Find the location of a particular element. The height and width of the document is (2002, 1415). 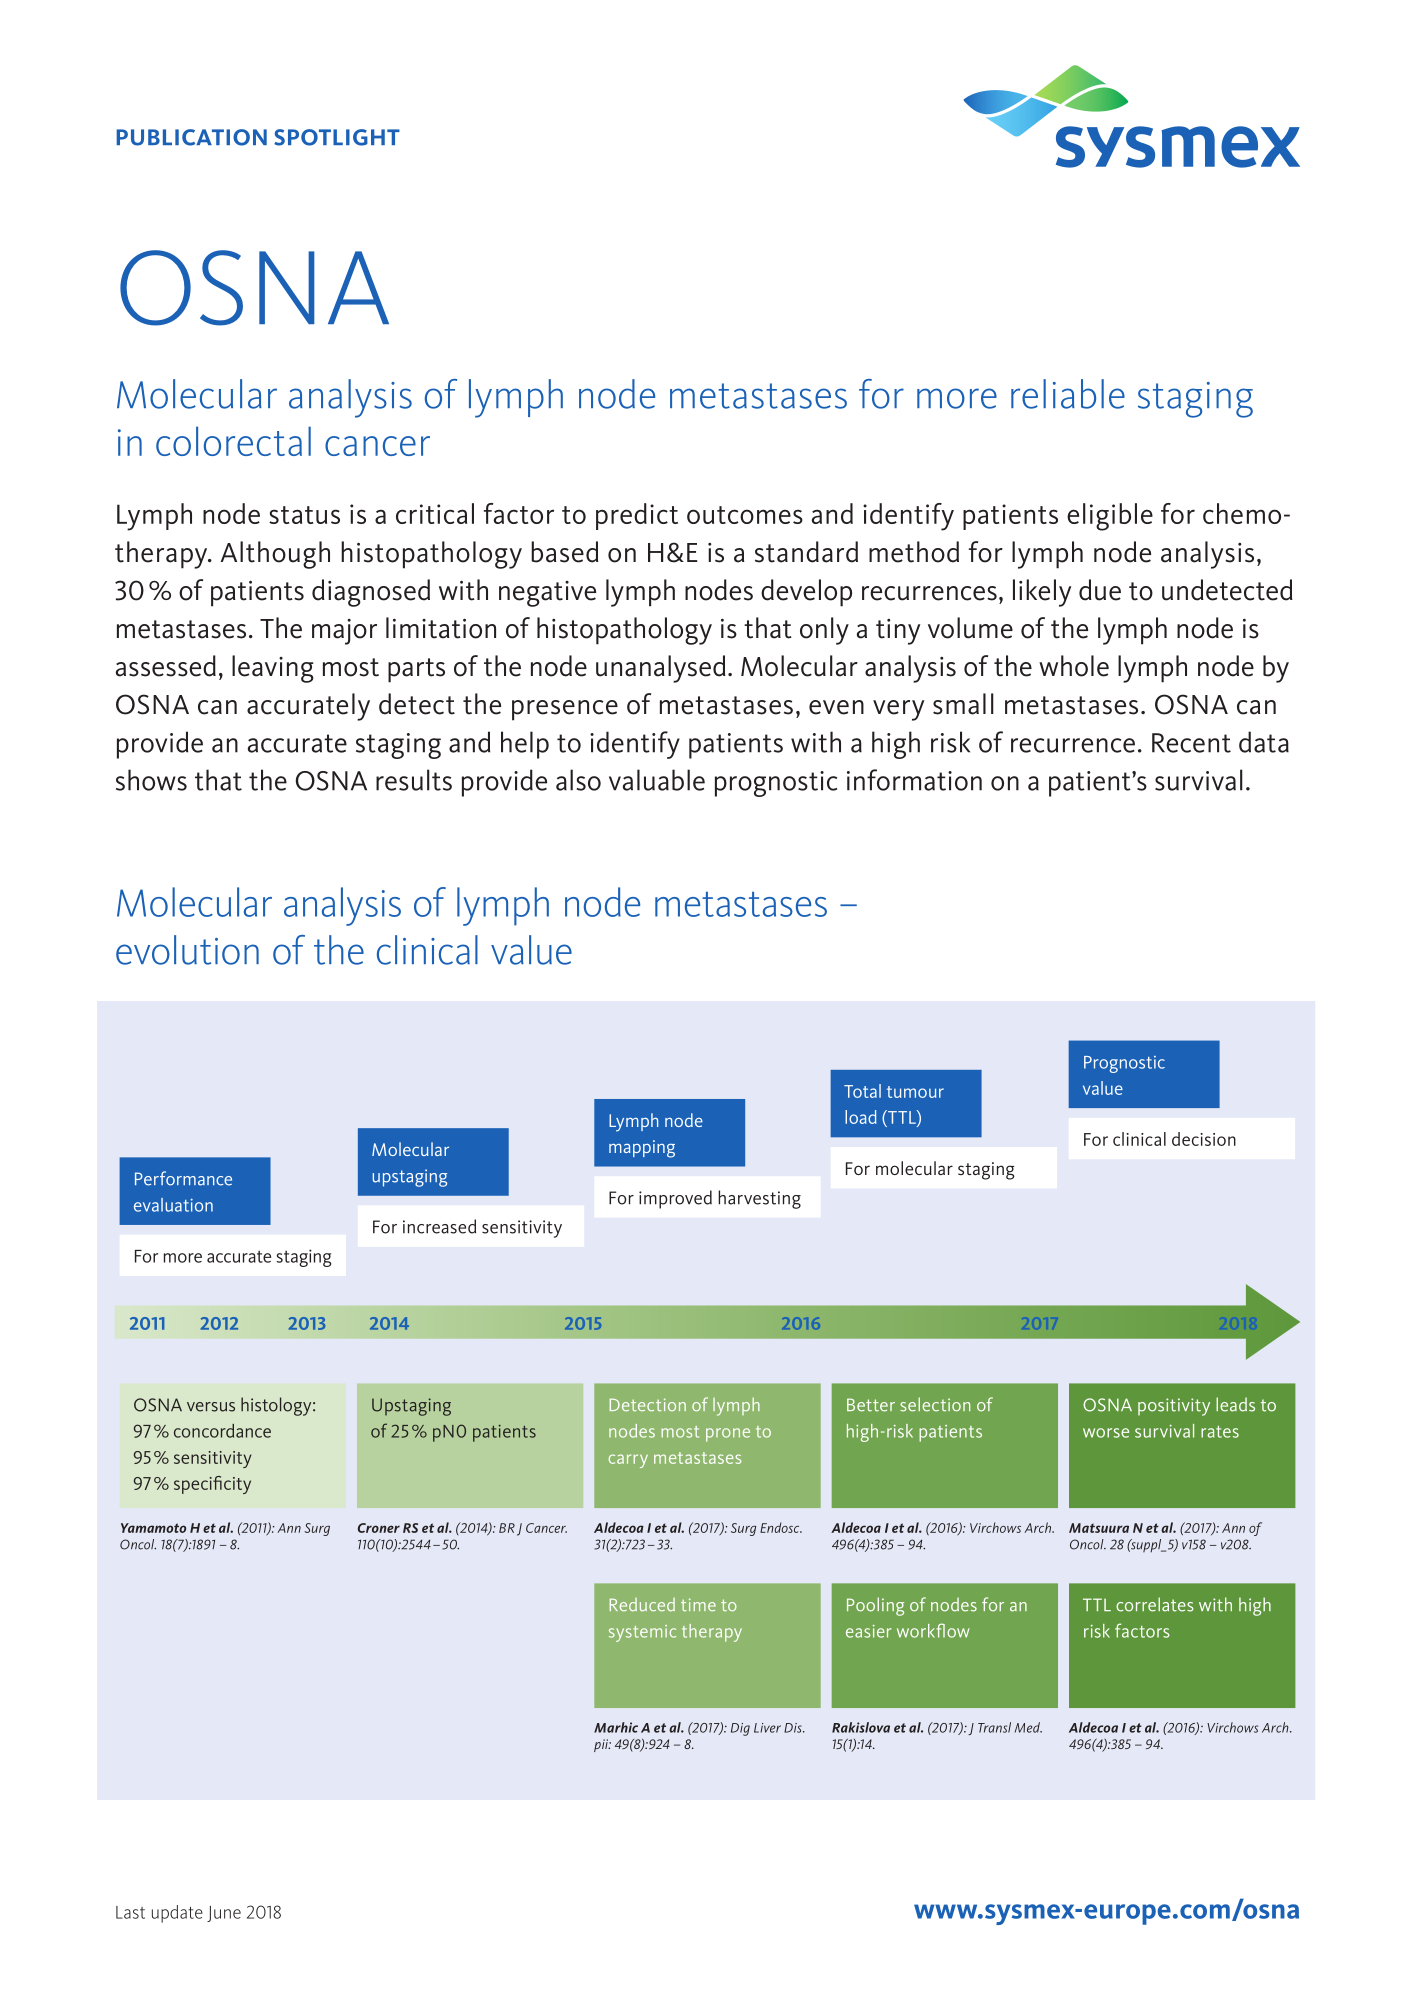

mapping is located at coordinates (642, 1149).
